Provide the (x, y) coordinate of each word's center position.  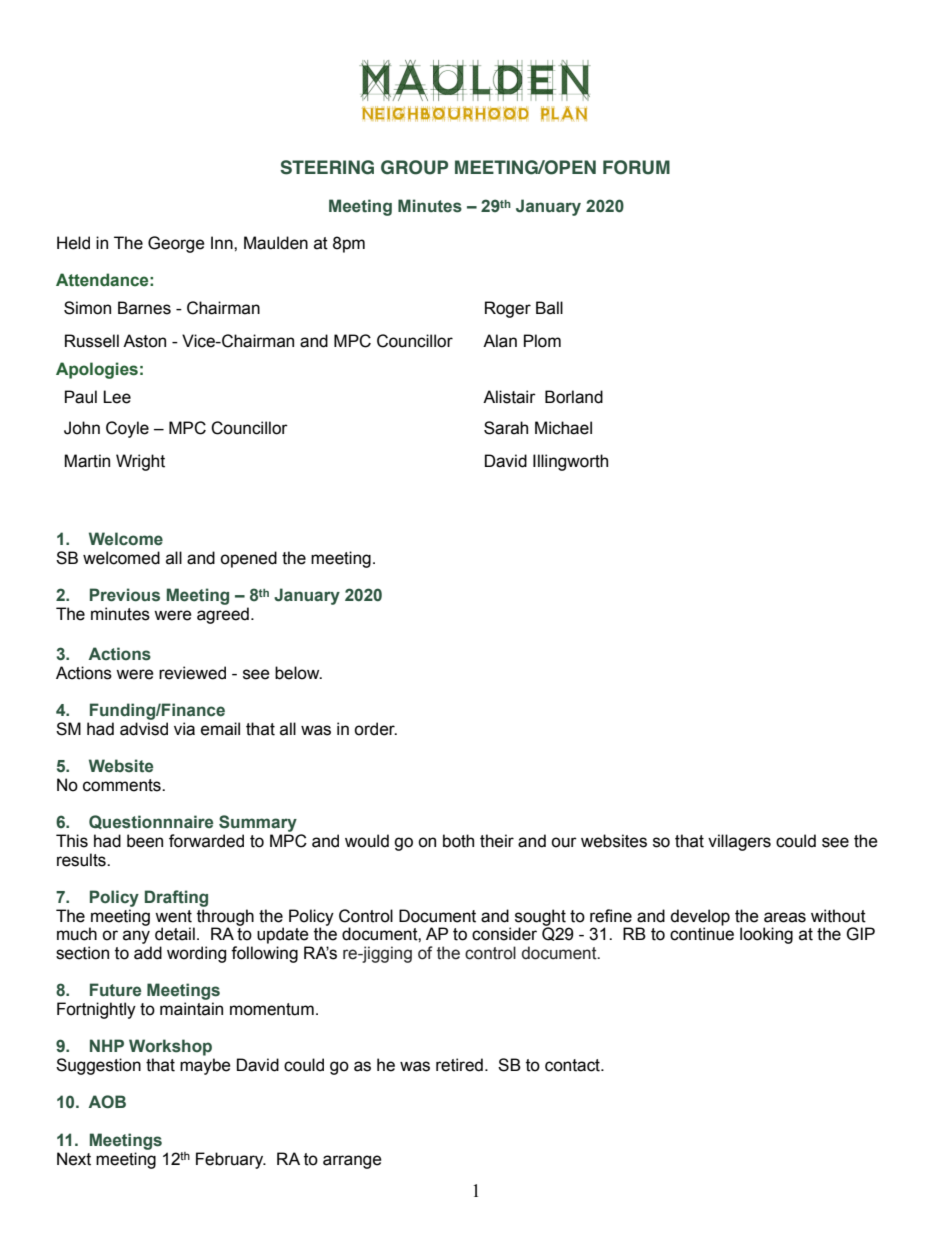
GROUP (414, 167)
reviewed (192, 673)
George (176, 244)
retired (459, 1065)
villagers (739, 842)
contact (573, 1065)
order (375, 729)
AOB (107, 1102)
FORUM (636, 167)
